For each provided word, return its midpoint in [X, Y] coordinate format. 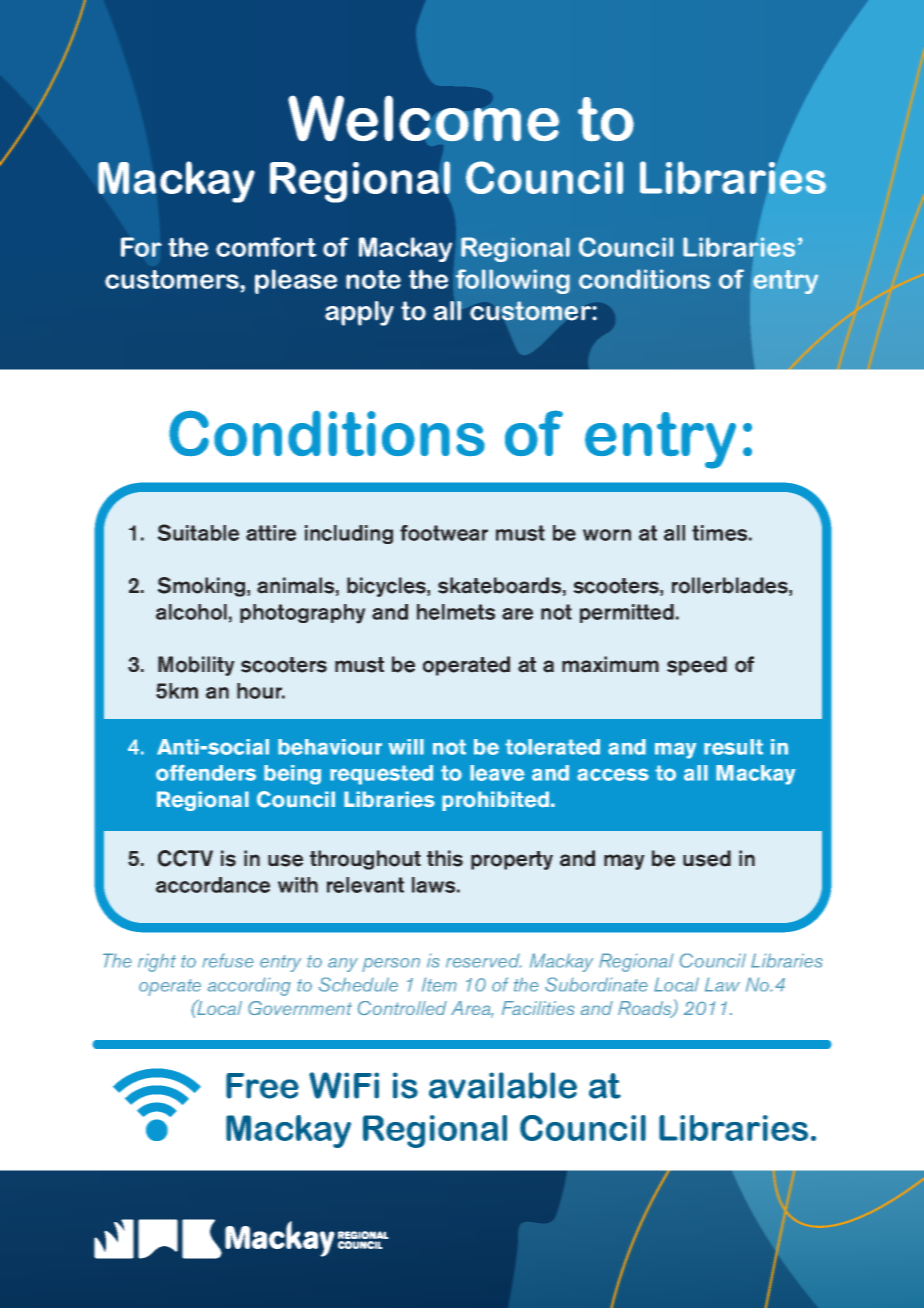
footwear [444, 533]
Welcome [423, 118]
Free [262, 1086]
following [513, 281]
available [503, 1085]
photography [303, 614]
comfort [266, 247]
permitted [627, 613]
